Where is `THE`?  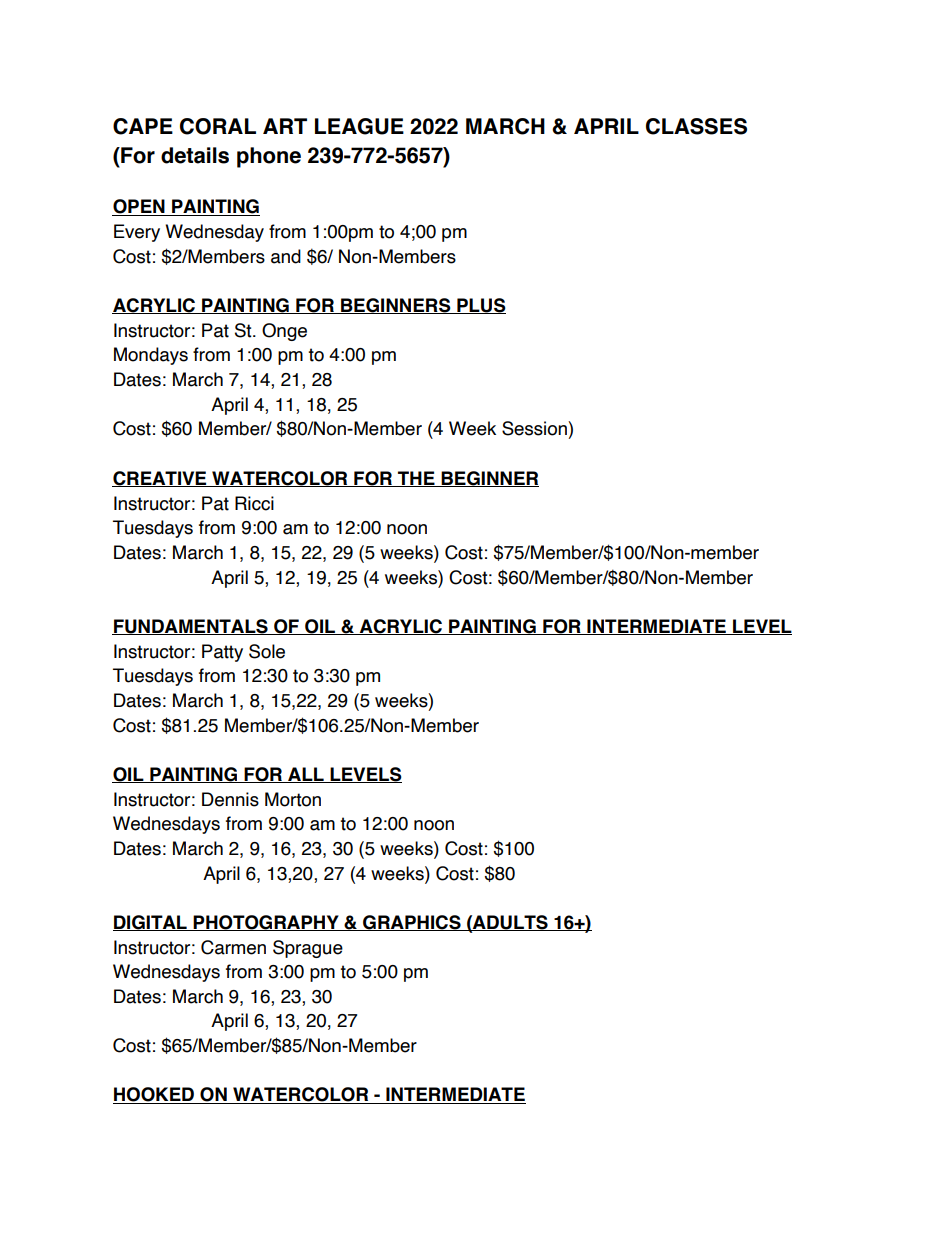
THE is located at coordinates (416, 479).
